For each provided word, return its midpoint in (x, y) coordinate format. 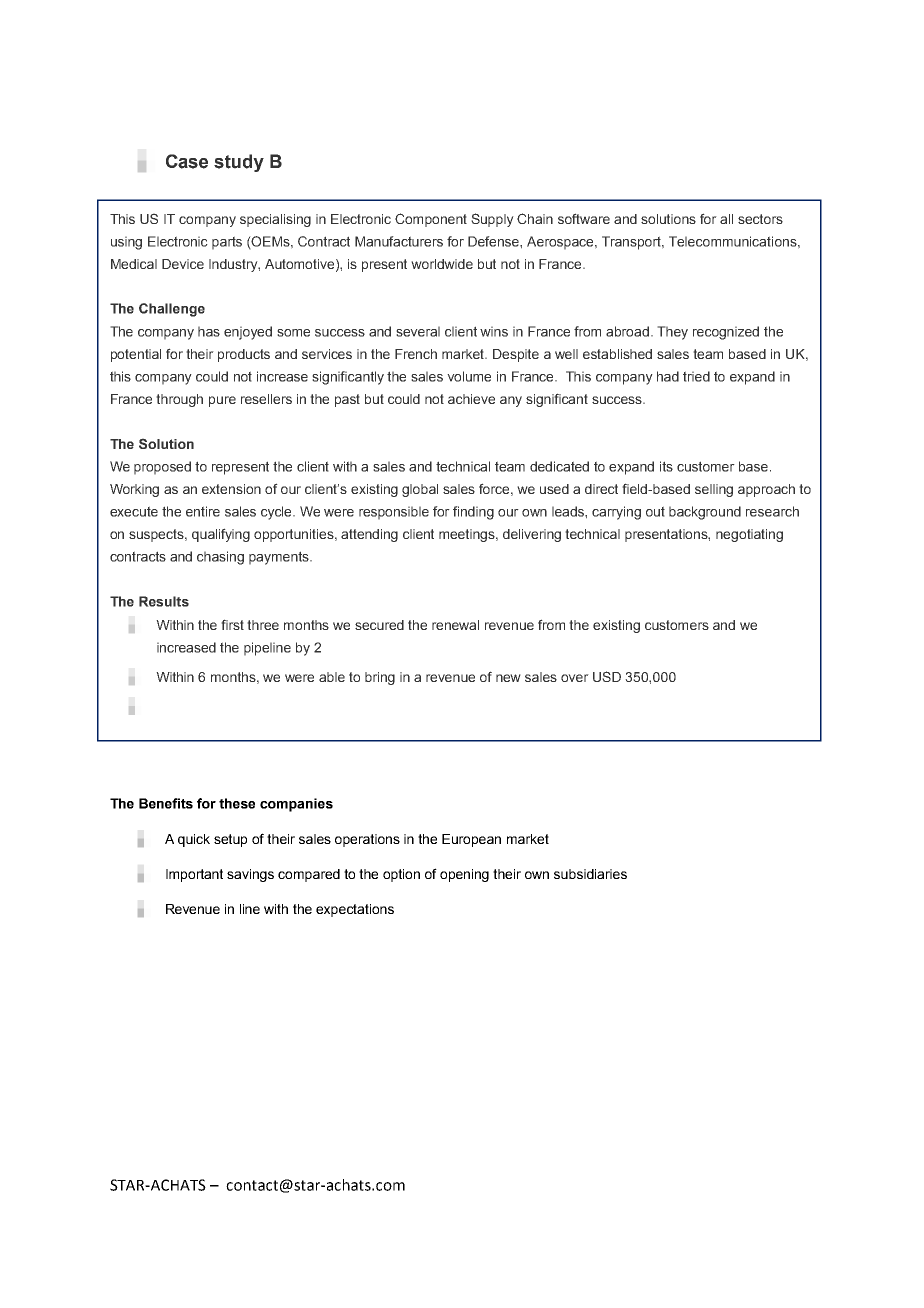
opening (464, 875)
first (232, 624)
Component (431, 220)
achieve (471, 399)
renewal (455, 625)
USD (607, 676)
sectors (760, 219)
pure (222, 401)
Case (187, 161)
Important (194, 875)
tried (696, 376)
